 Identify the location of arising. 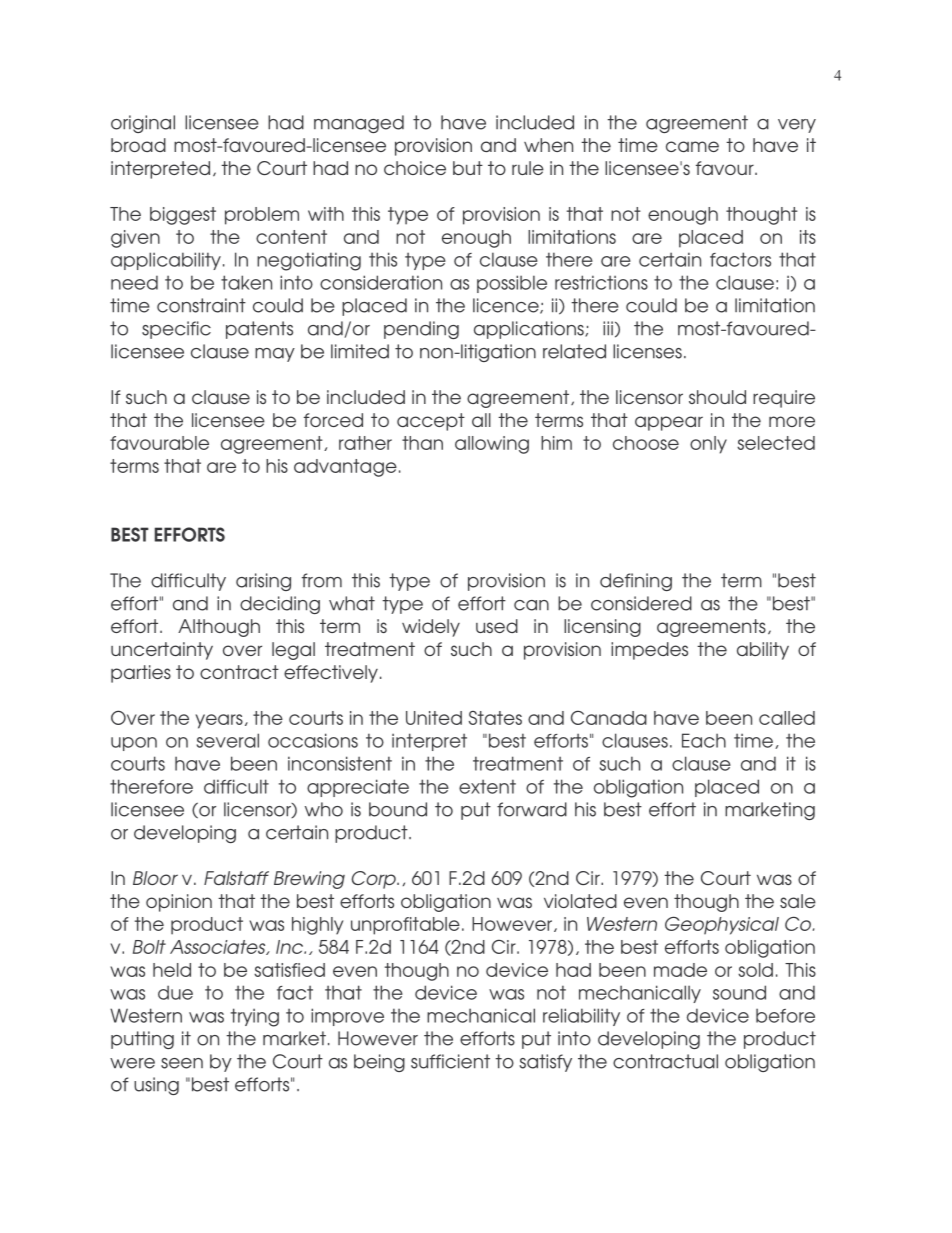
(263, 582).
